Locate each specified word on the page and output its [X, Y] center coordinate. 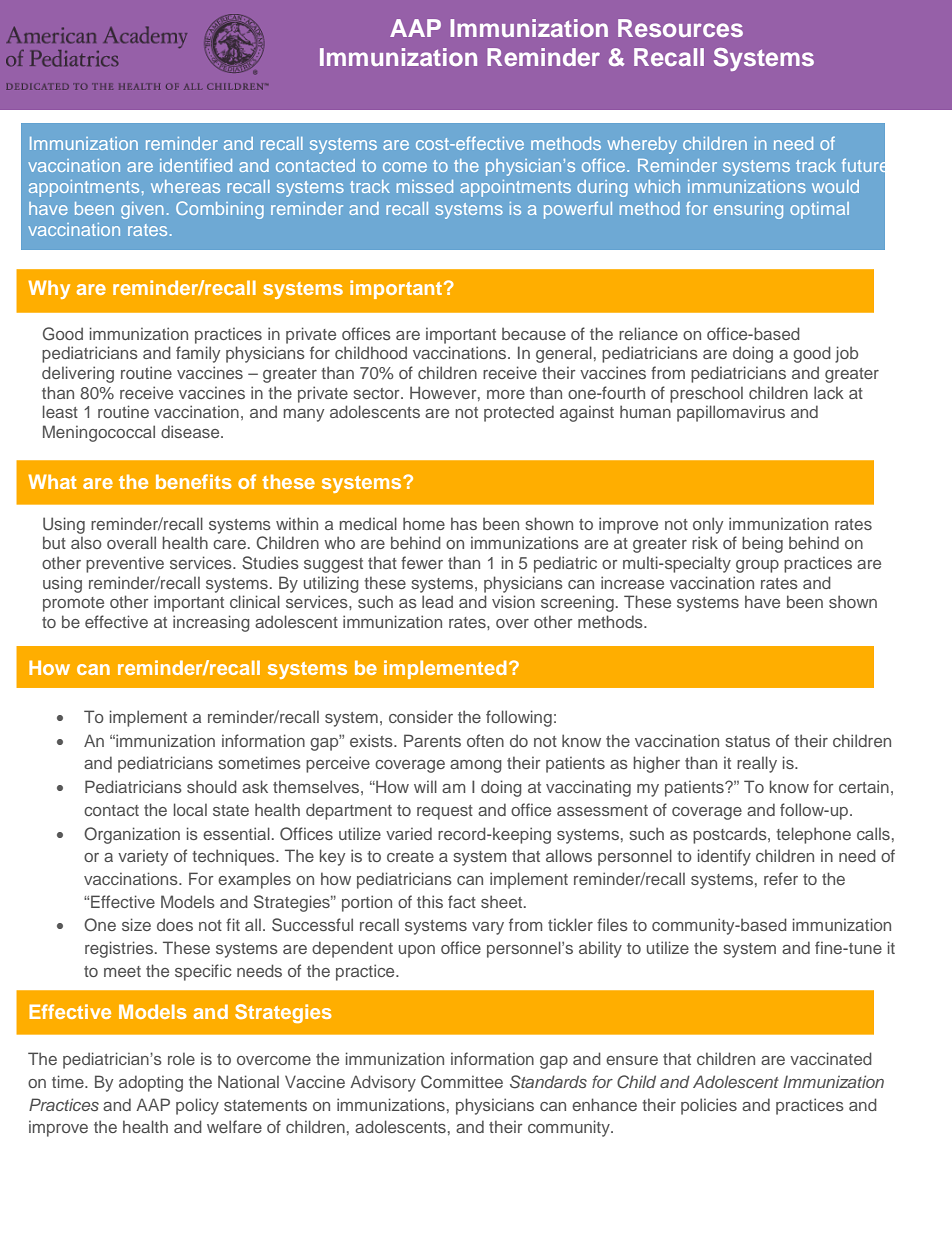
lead [437, 601]
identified [196, 165]
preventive [125, 564]
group [757, 566]
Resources [680, 28]
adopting [151, 1083]
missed [425, 186]
